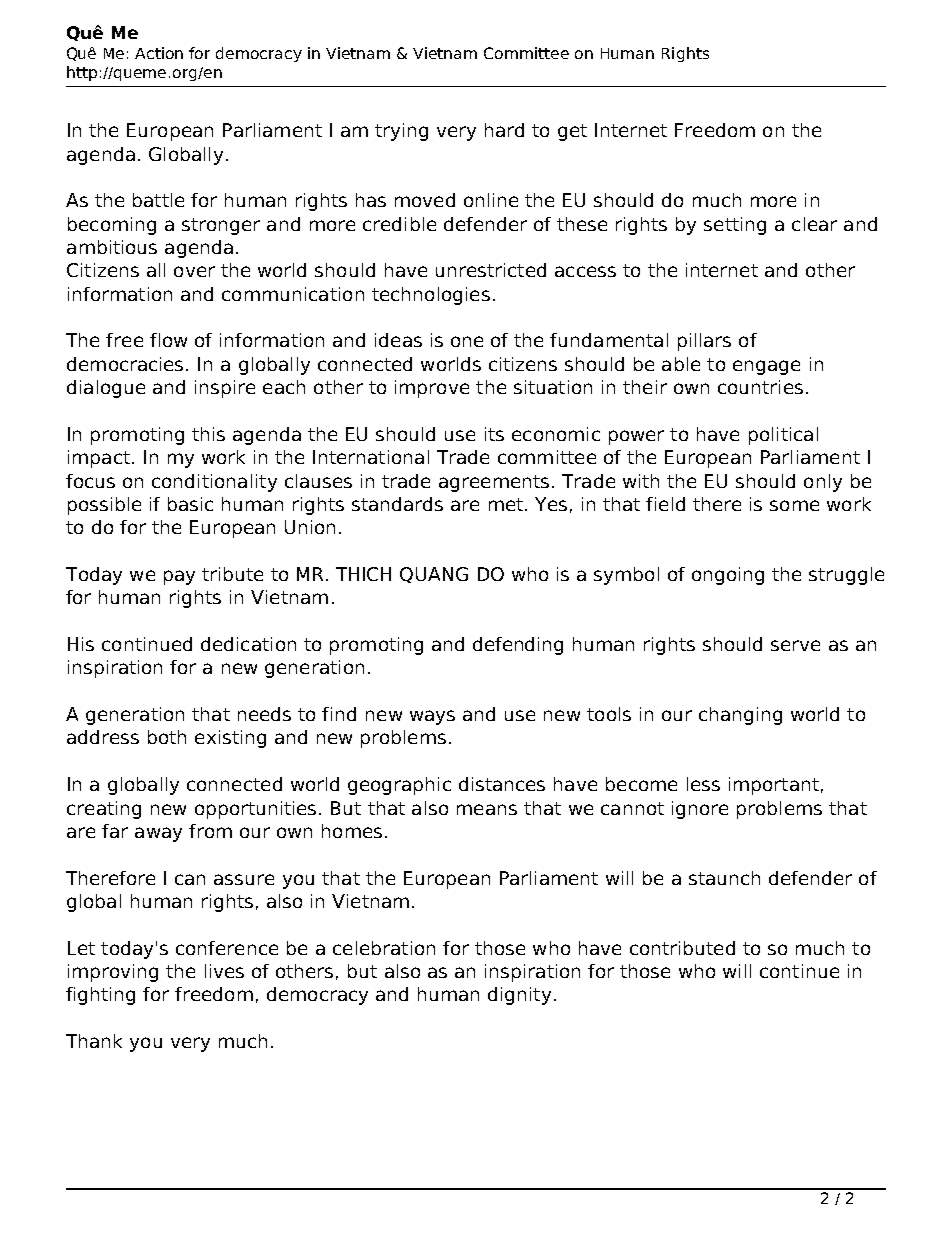  What do you see at coordinates (504, 130) in the document?
I see `hard` at bounding box center [504, 130].
